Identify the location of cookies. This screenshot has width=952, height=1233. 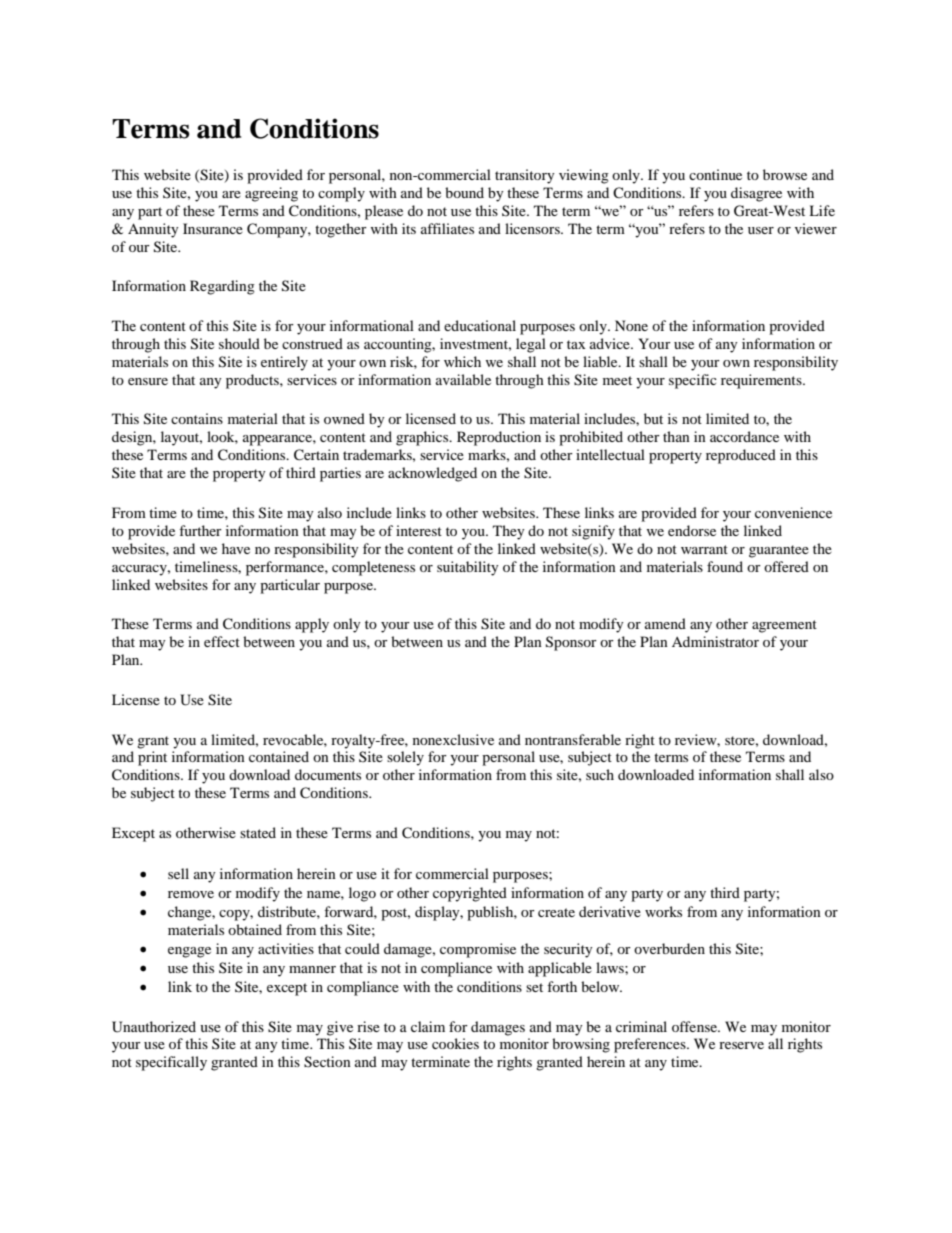
(455, 1043).
